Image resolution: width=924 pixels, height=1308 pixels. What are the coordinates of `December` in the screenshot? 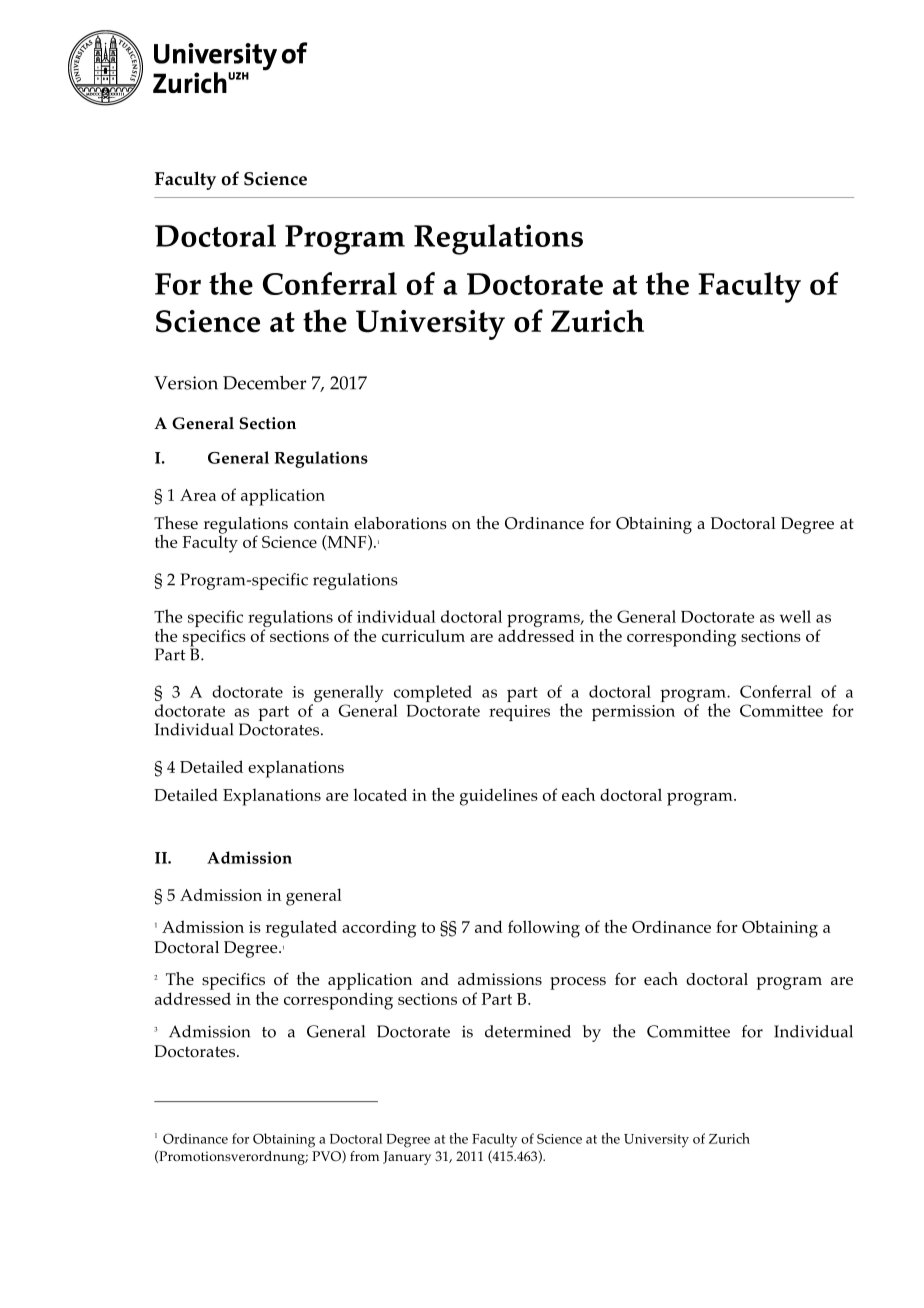 It's located at (264, 383).
